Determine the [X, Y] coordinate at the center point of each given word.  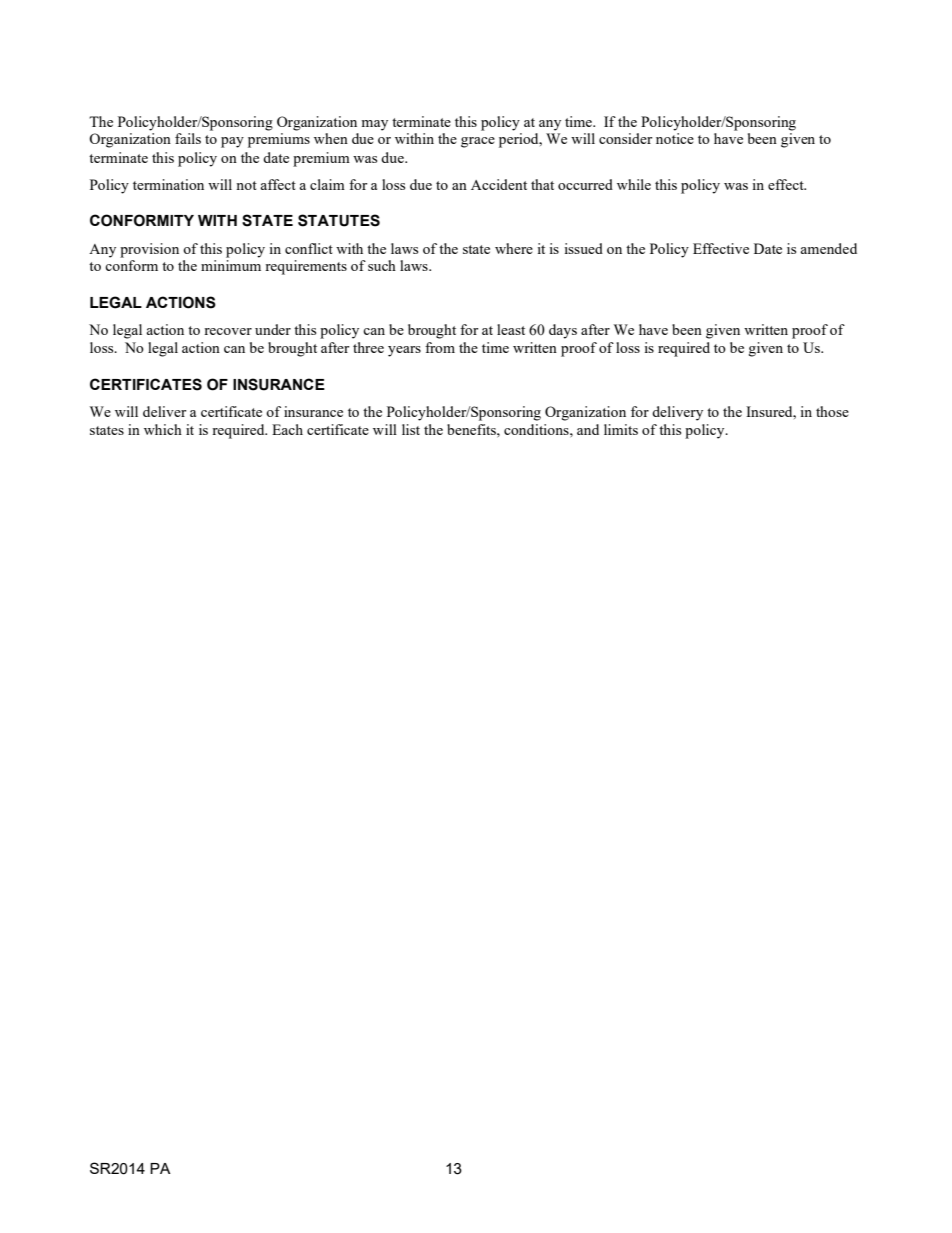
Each [287, 429]
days [563, 331]
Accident [499, 184]
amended [828, 248]
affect [278, 184]
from [440, 347]
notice [675, 138]
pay [232, 142]
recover [228, 331]
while [634, 184]
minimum [231, 265]
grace [478, 142]
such [382, 265]
